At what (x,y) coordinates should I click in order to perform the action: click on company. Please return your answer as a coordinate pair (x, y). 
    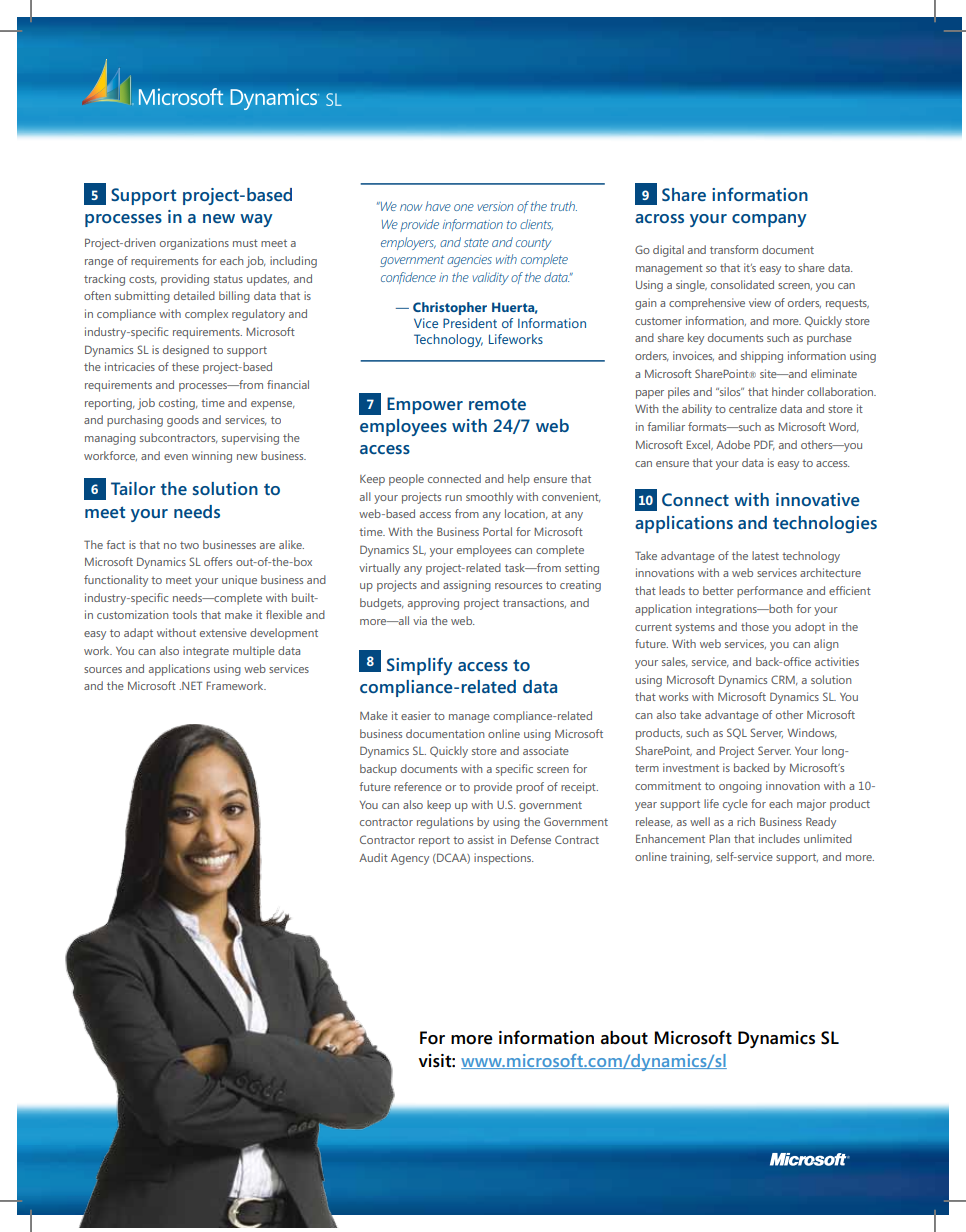
    Looking at the image, I should click on (769, 220).
